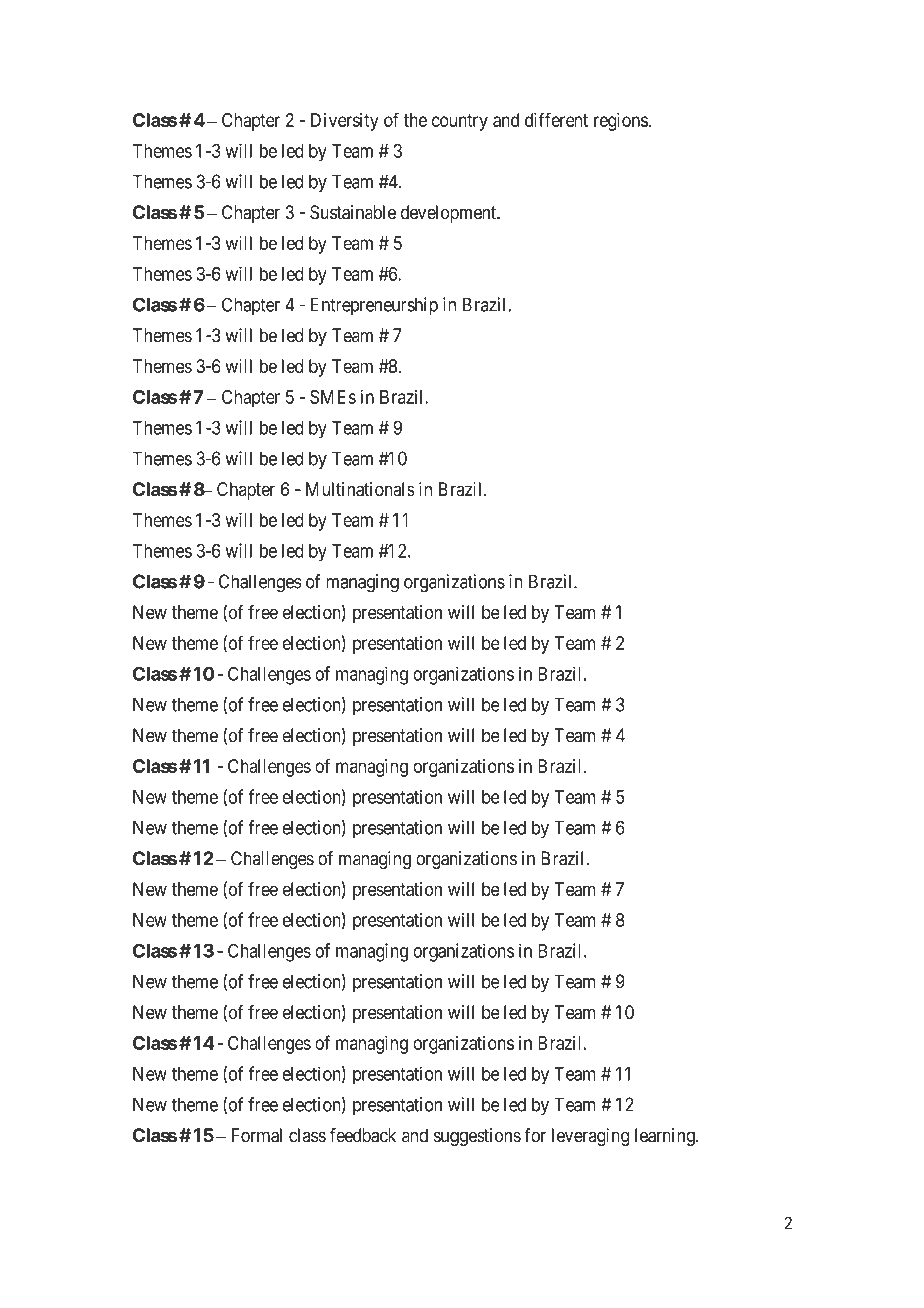 The image size is (924, 1308). Describe the element at coordinates (621, 122) in the document. I see `regions` at that location.
